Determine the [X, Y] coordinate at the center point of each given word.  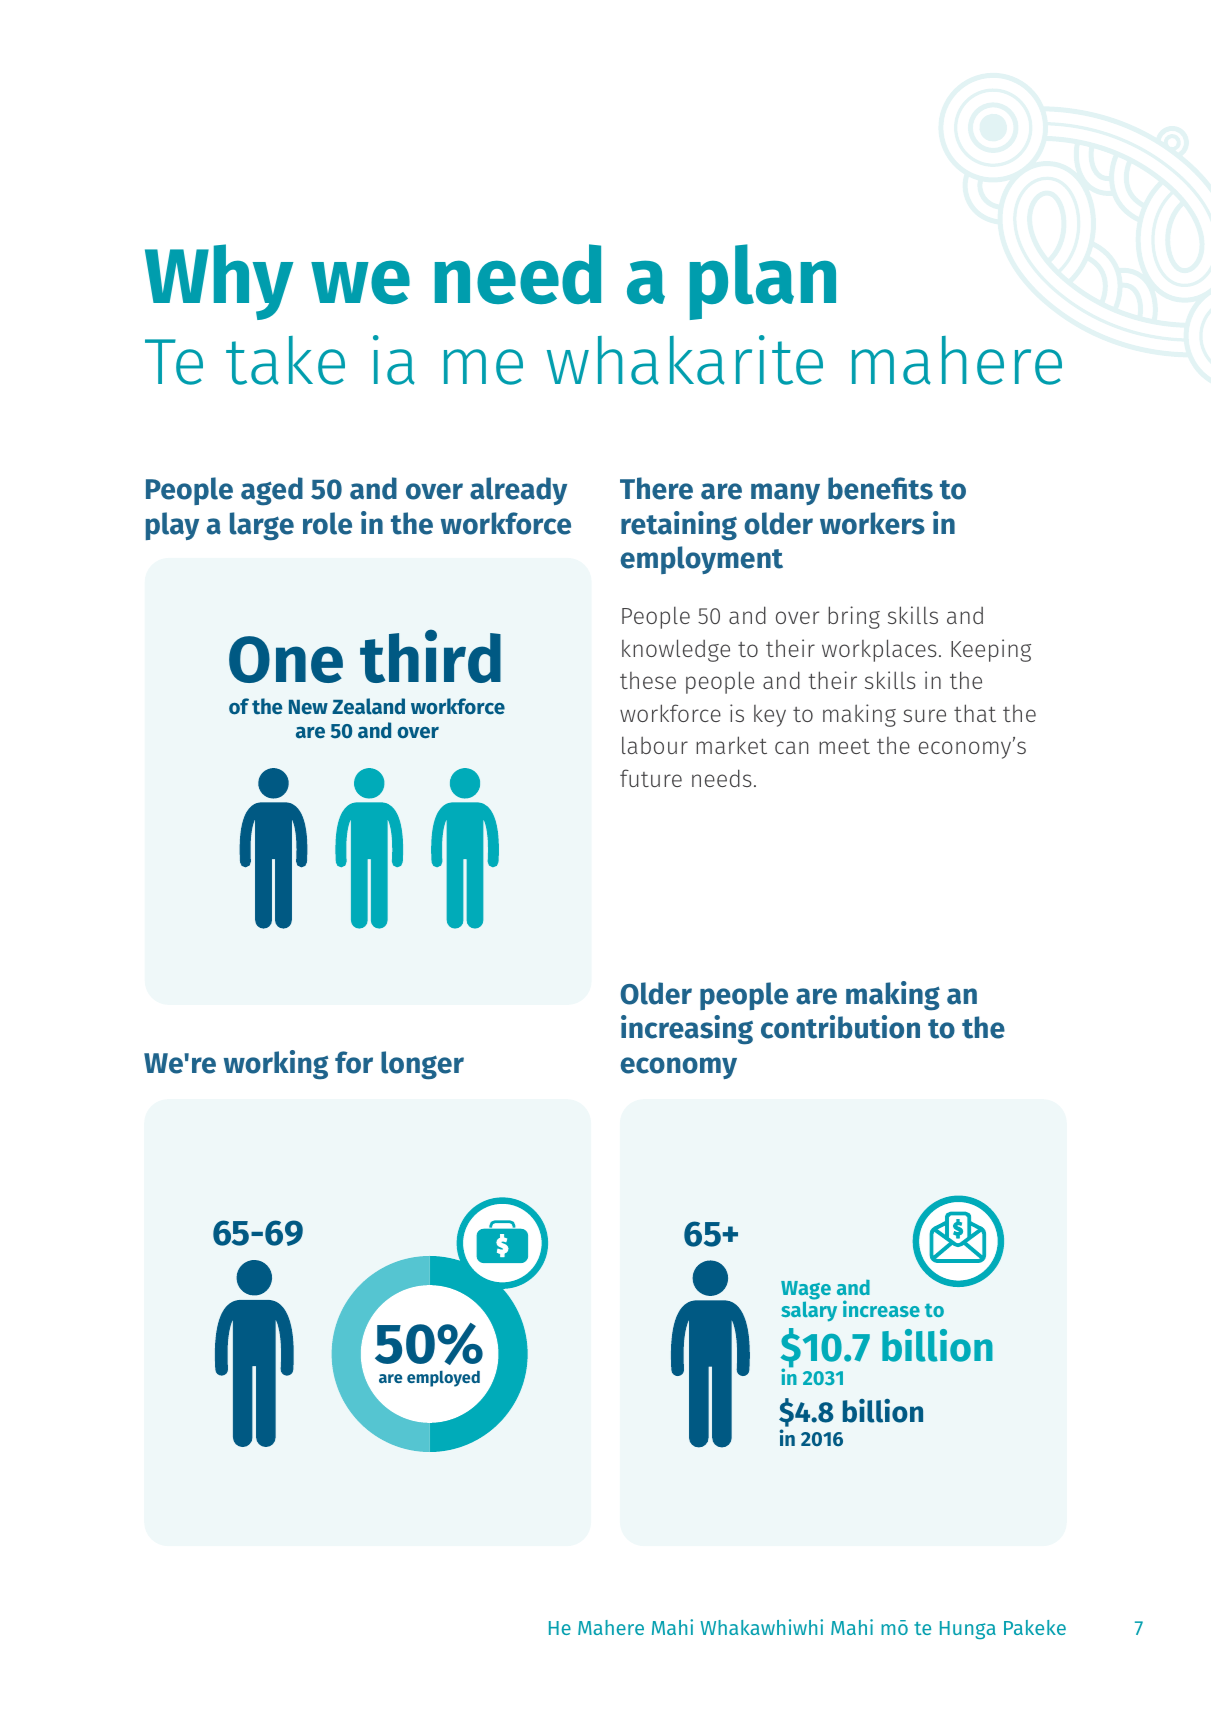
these [648, 680]
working [276, 1065]
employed [443, 1379]
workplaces [879, 650]
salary [809, 1311]
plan [763, 282]
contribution [840, 1027]
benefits [880, 488]
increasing [687, 1030]
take [285, 360]
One [286, 659]
